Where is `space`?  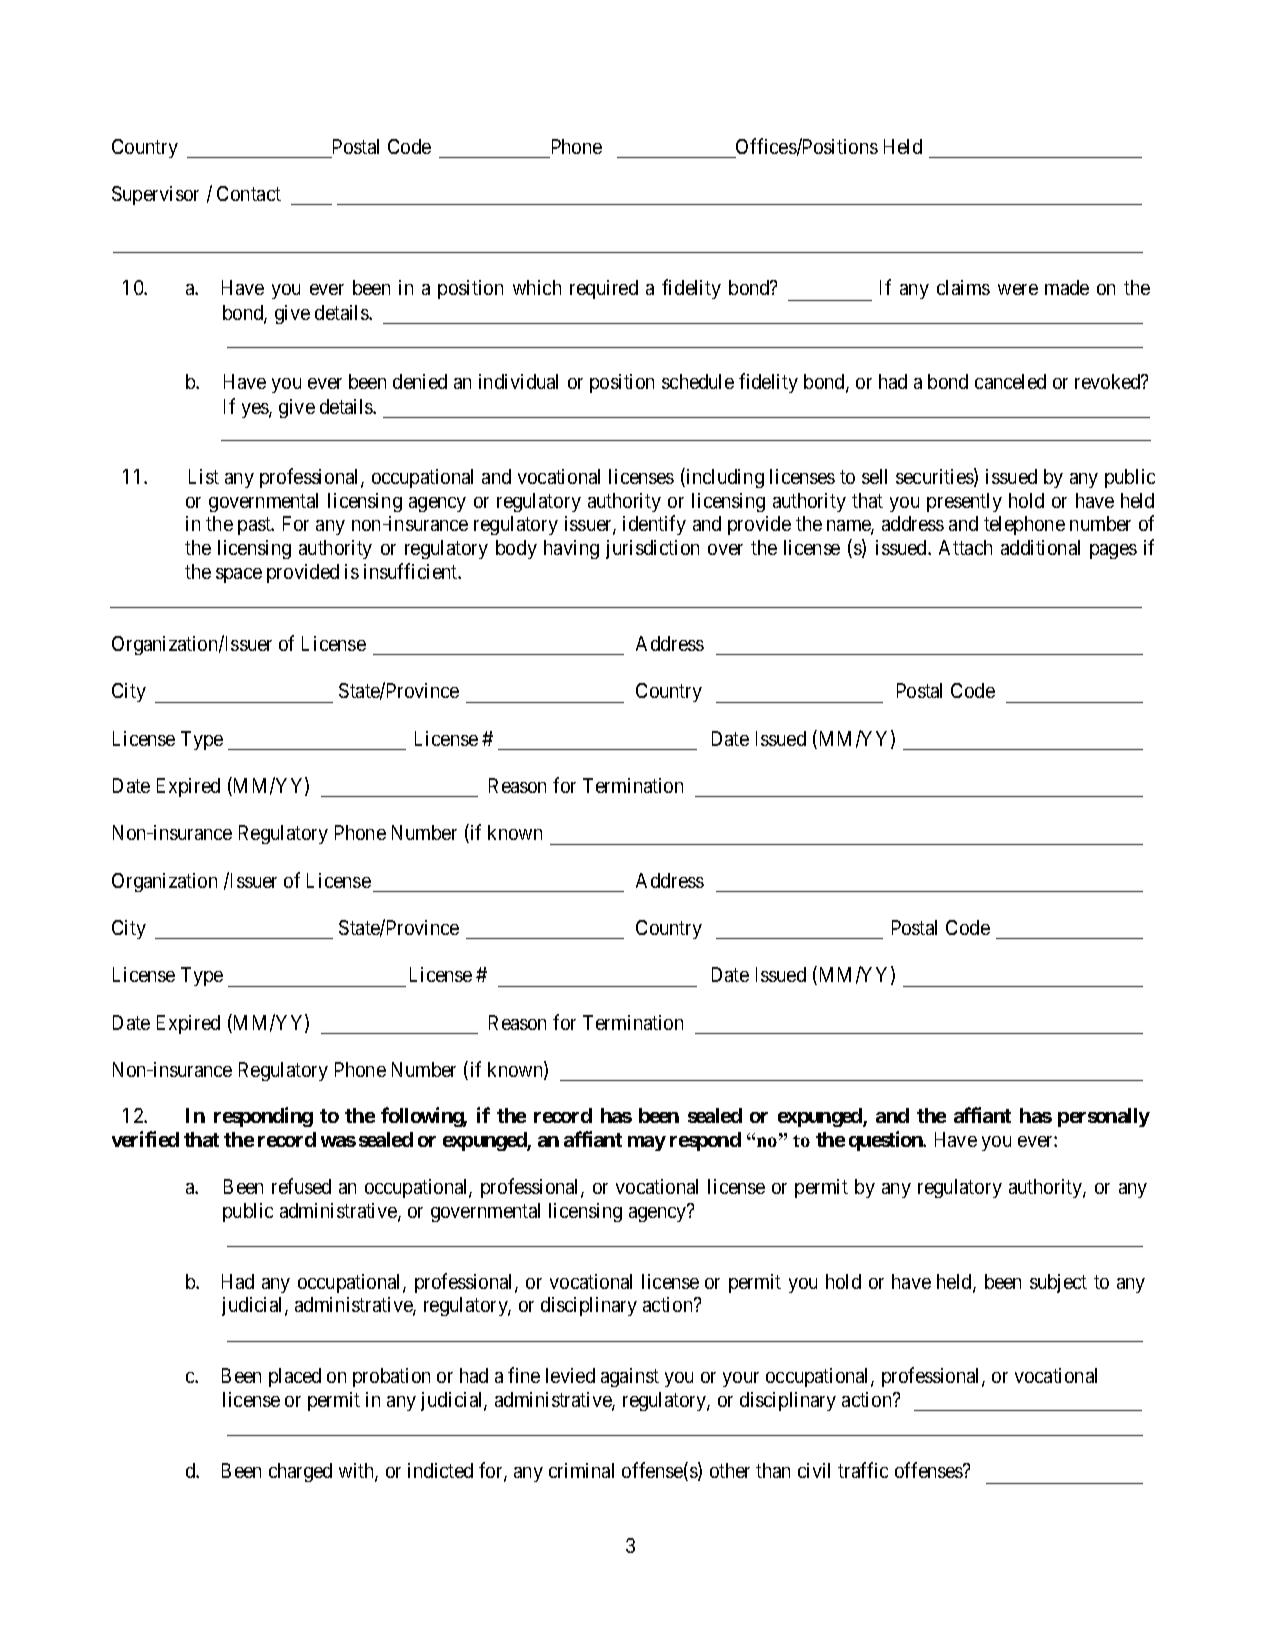
space is located at coordinates (239, 575).
